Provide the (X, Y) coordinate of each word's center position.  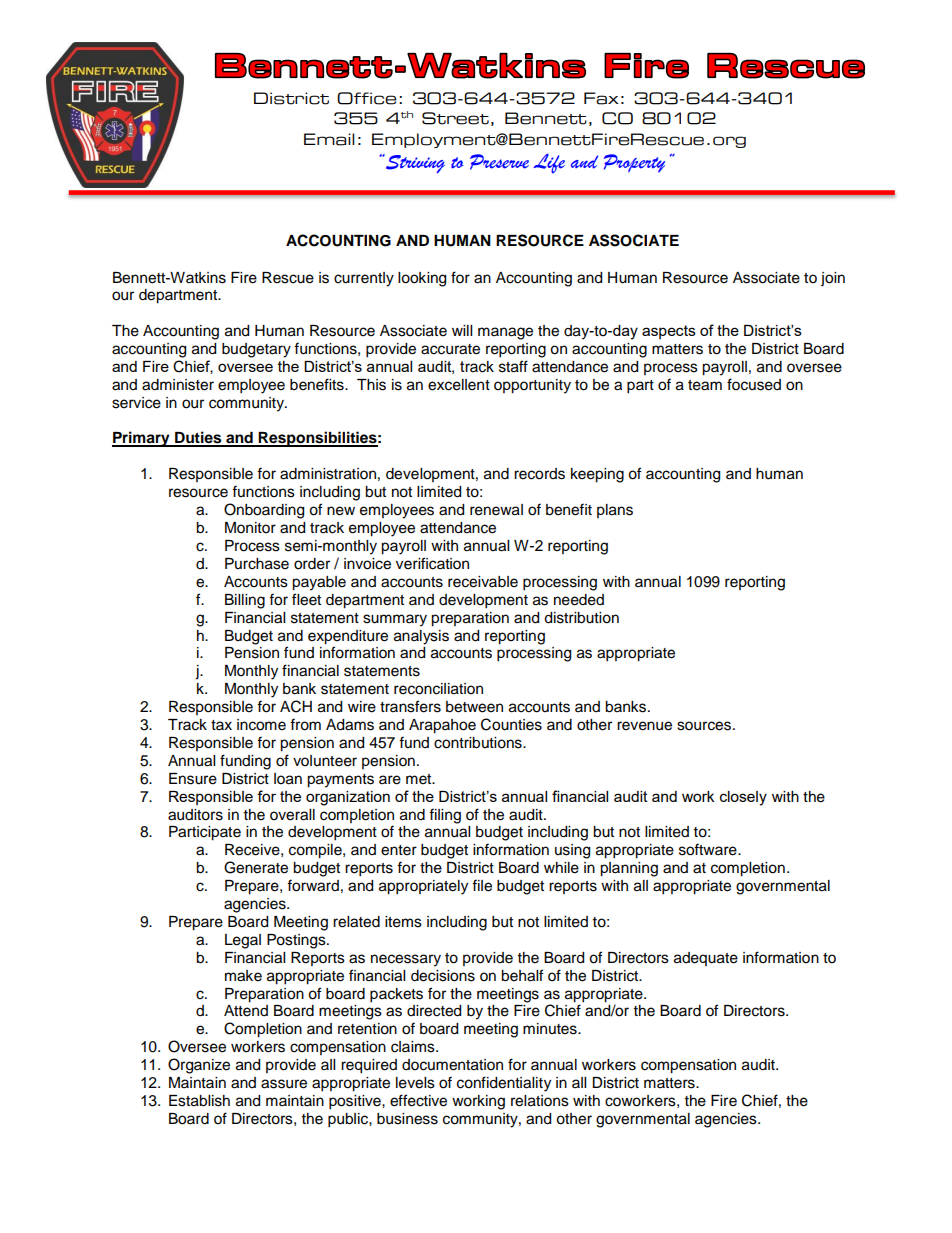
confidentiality (504, 1084)
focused (754, 384)
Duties (198, 438)
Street (455, 118)
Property (634, 163)
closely (743, 798)
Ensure (193, 779)
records (539, 474)
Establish (199, 1101)
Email (329, 139)
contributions (479, 743)
